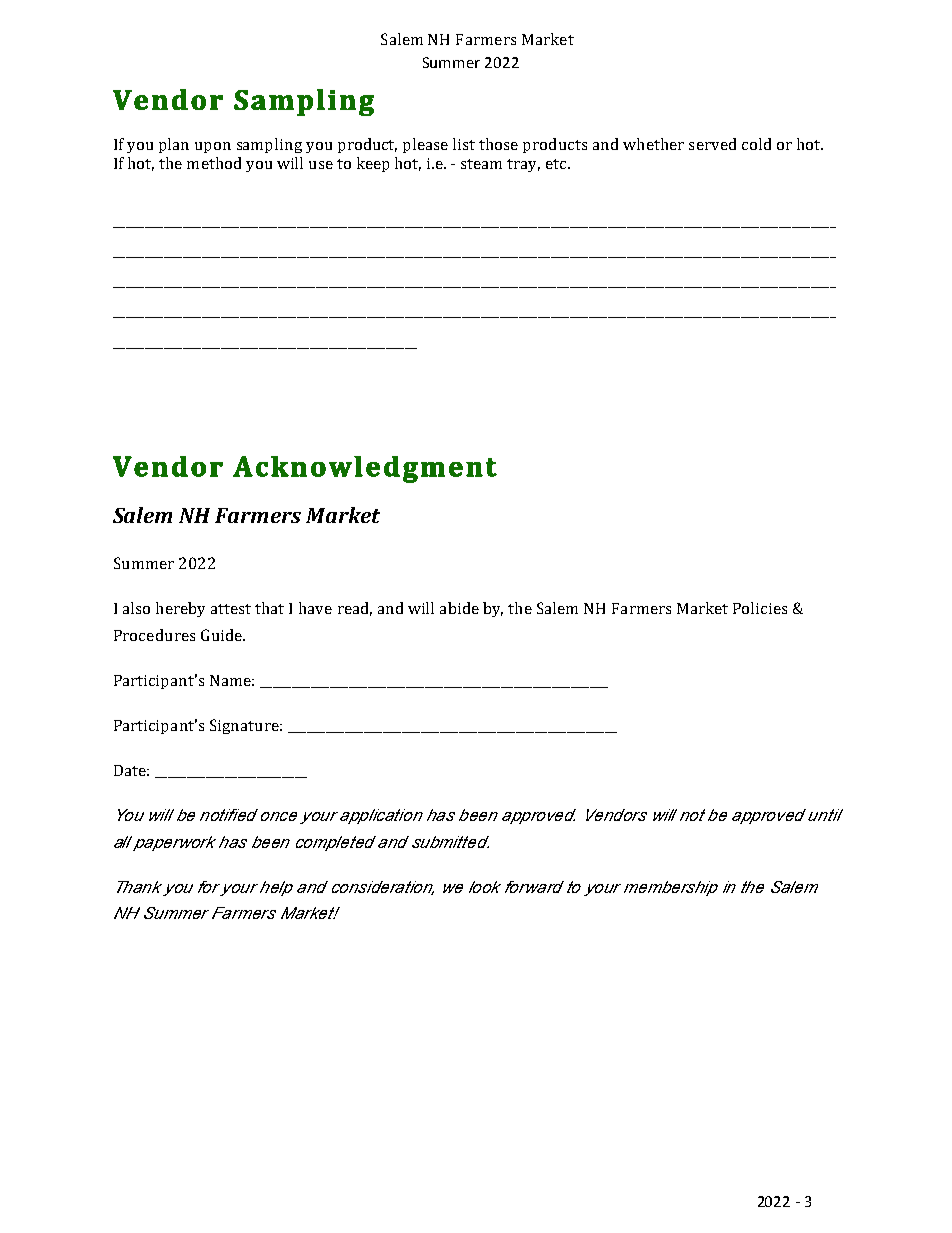 The width and height of the screenshot is (952, 1233). Describe the element at coordinates (760, 608) in the screenshot. I see `Policies` at that location.
